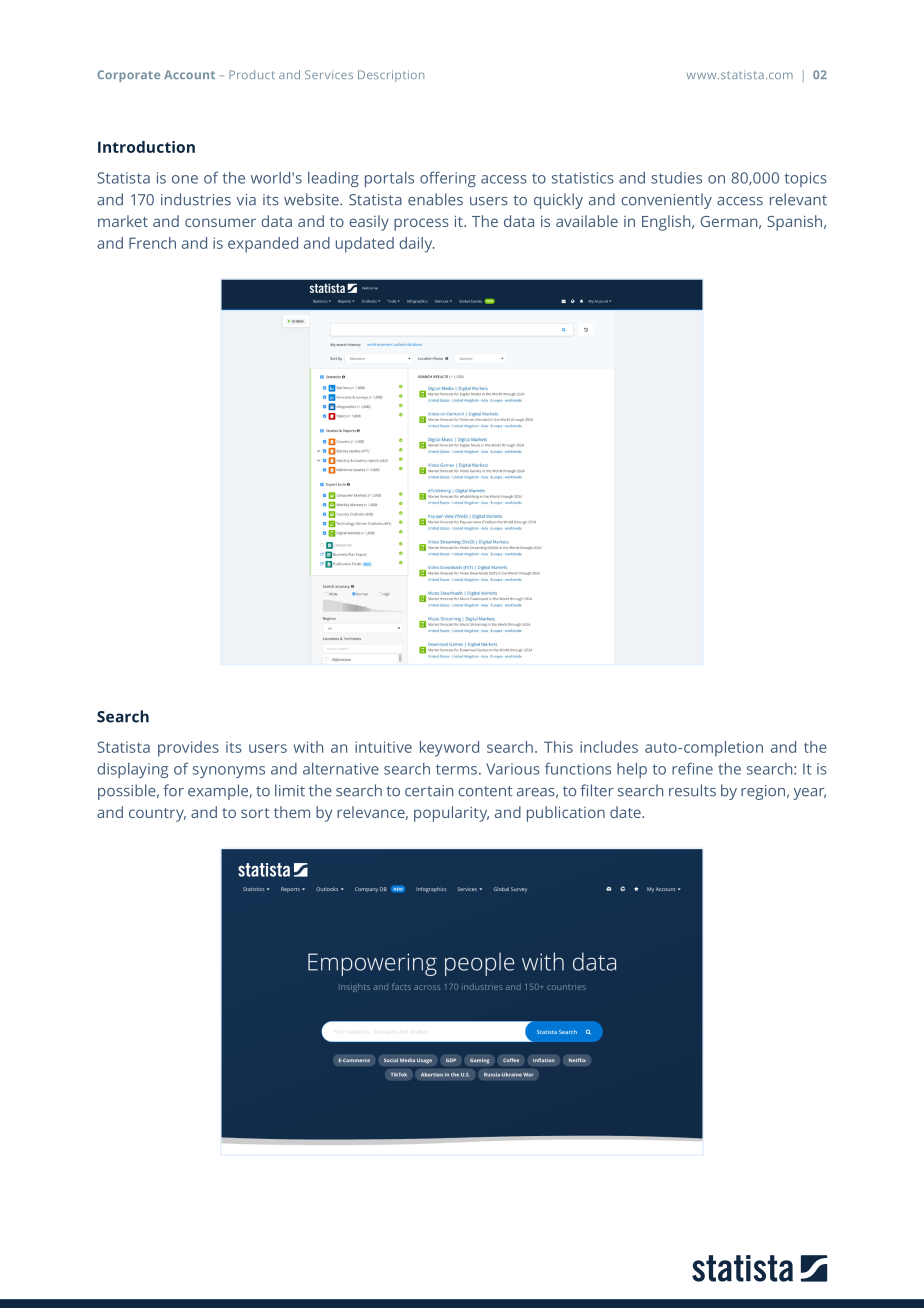 The height and width of the image is (1308, 924). What do you see at coordinates (676, 178) in the image?
I see `studies` at bounding box center [676, 178].
